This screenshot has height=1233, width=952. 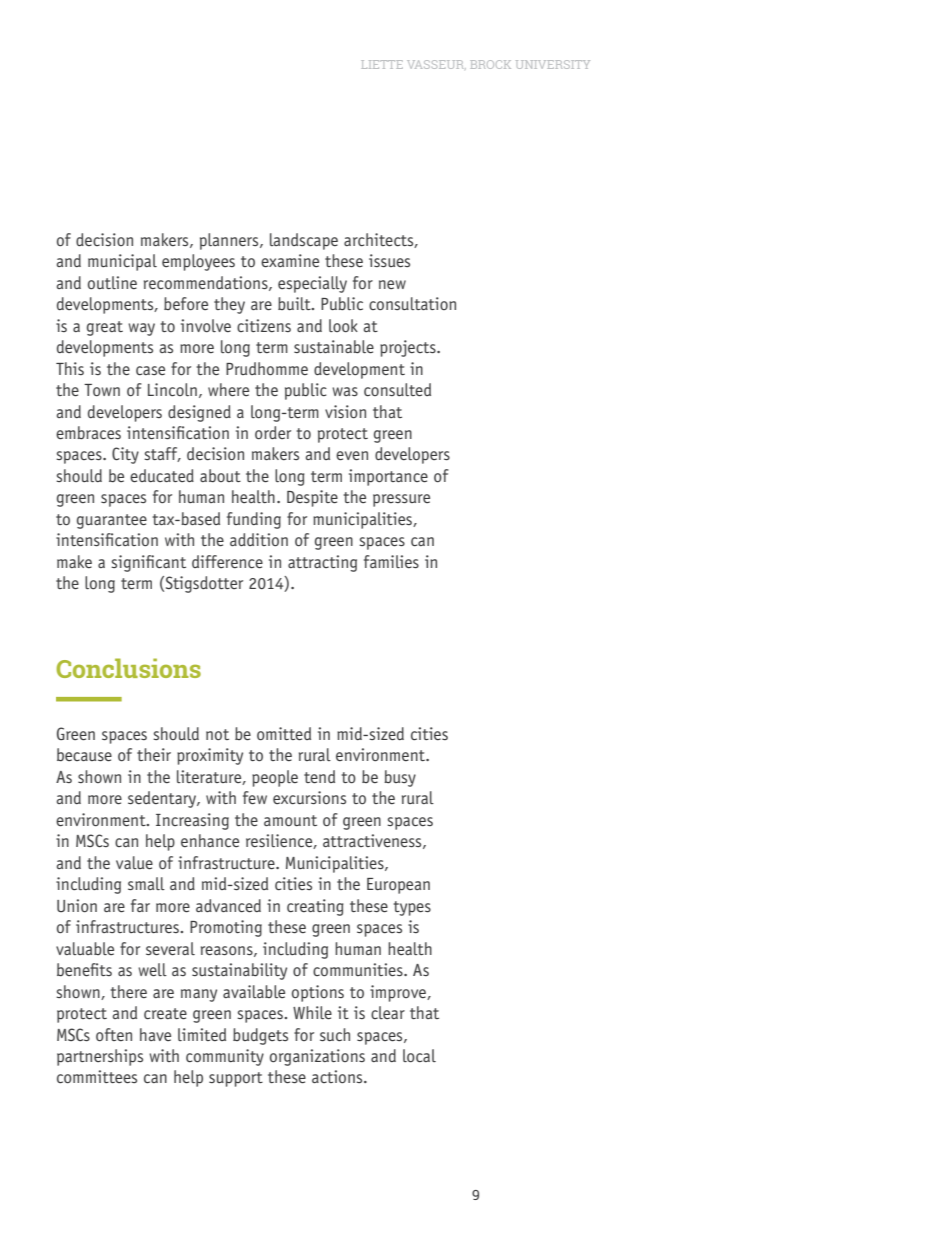 I want to click on attracting, so click(x=322, y=563).
